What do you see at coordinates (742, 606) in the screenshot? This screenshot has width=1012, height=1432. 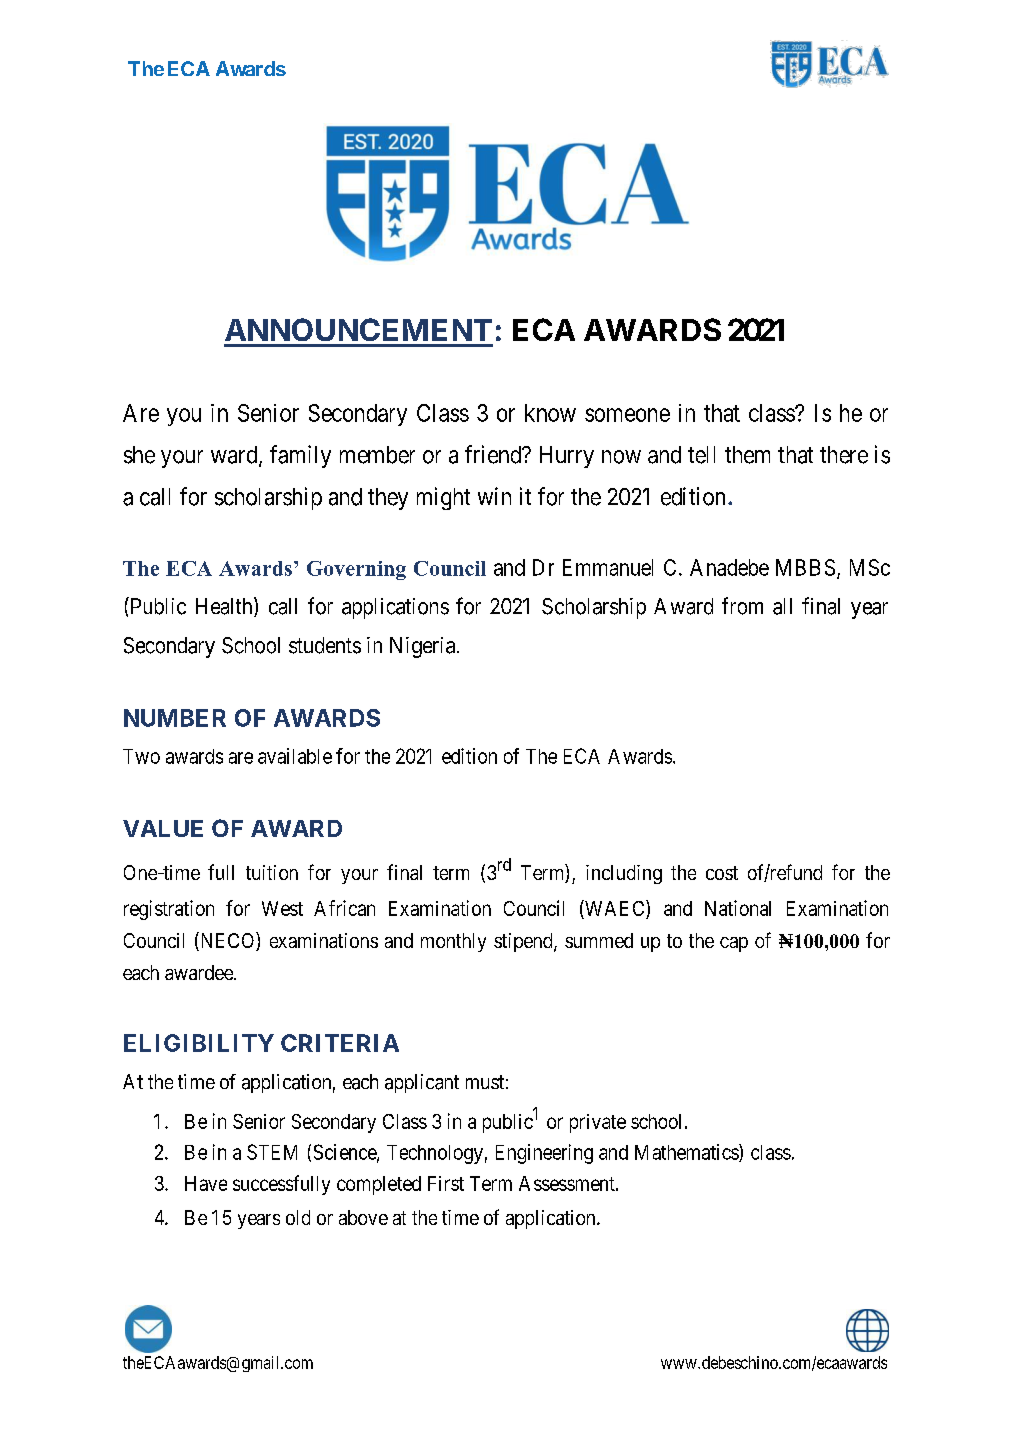 I see `from` at bounding box center [742, 606].
